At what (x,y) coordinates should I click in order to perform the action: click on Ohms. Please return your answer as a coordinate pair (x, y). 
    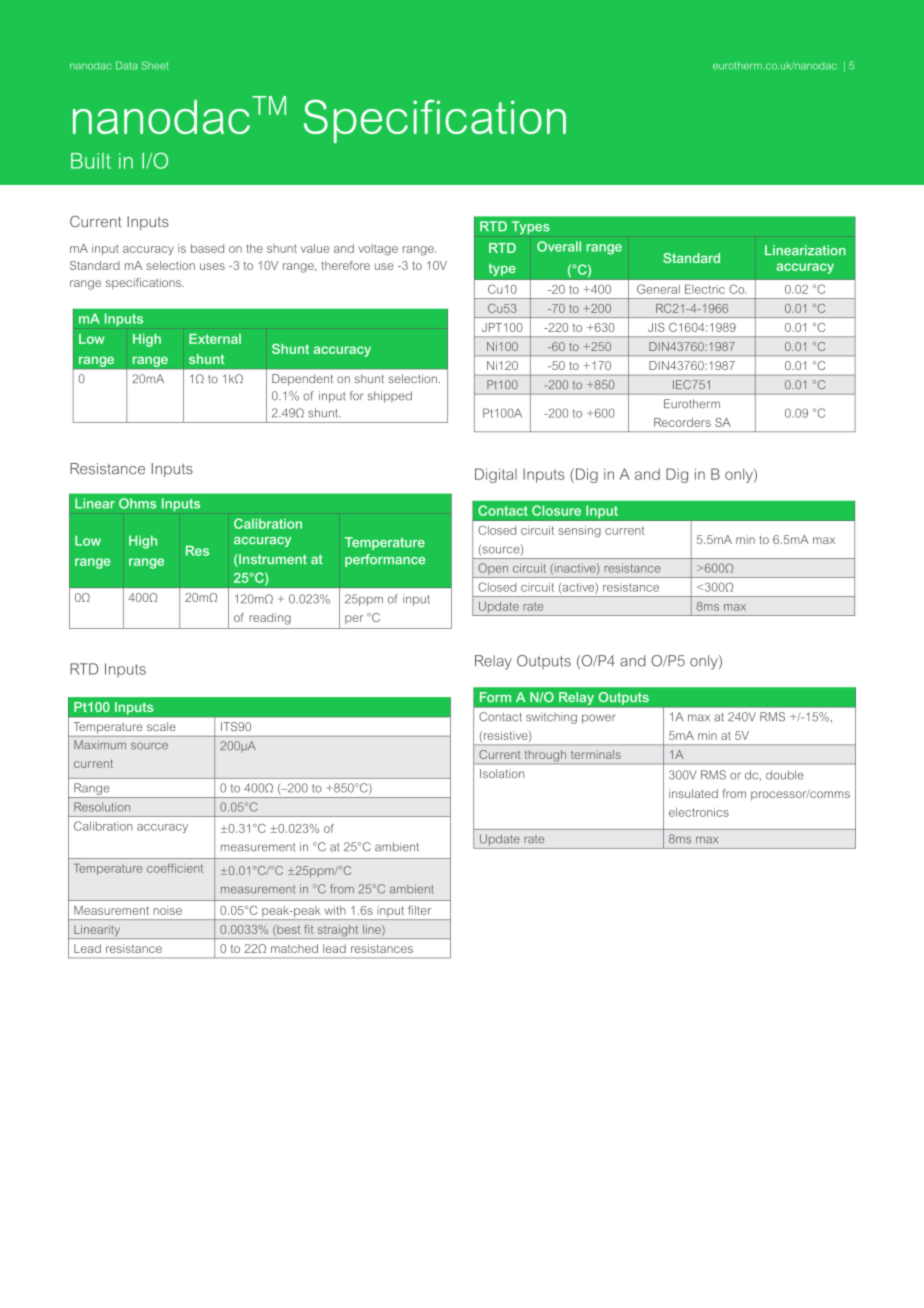
    Looking at the image, I should click on (137, 503).
